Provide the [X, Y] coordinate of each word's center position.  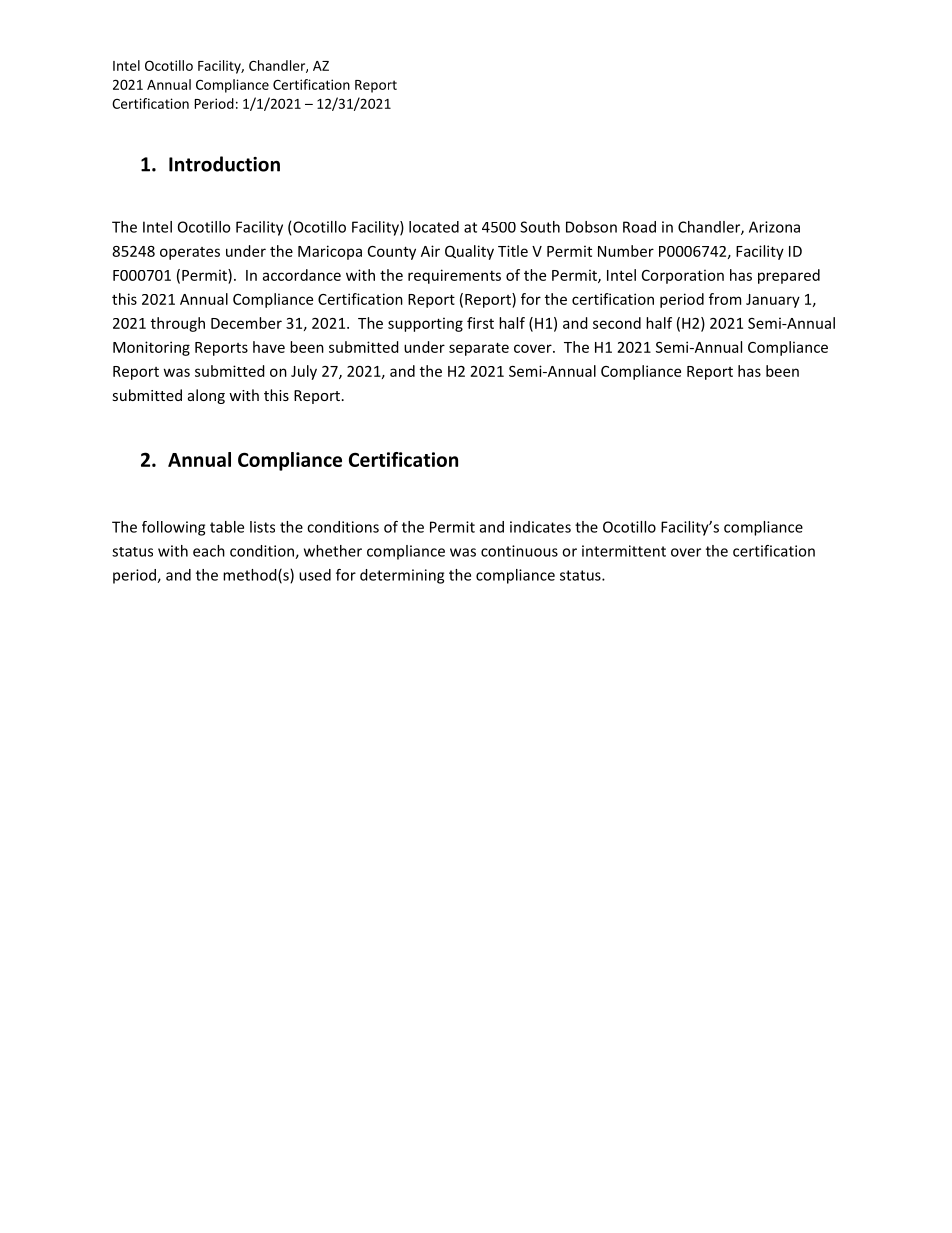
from [725, 299]
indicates [540, 527]
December [246, 323]
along [206, 396]
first [480, 323]
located [434, 227]
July [304, 372]
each [209, 551]
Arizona [774, 227]
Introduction [224, 164]
